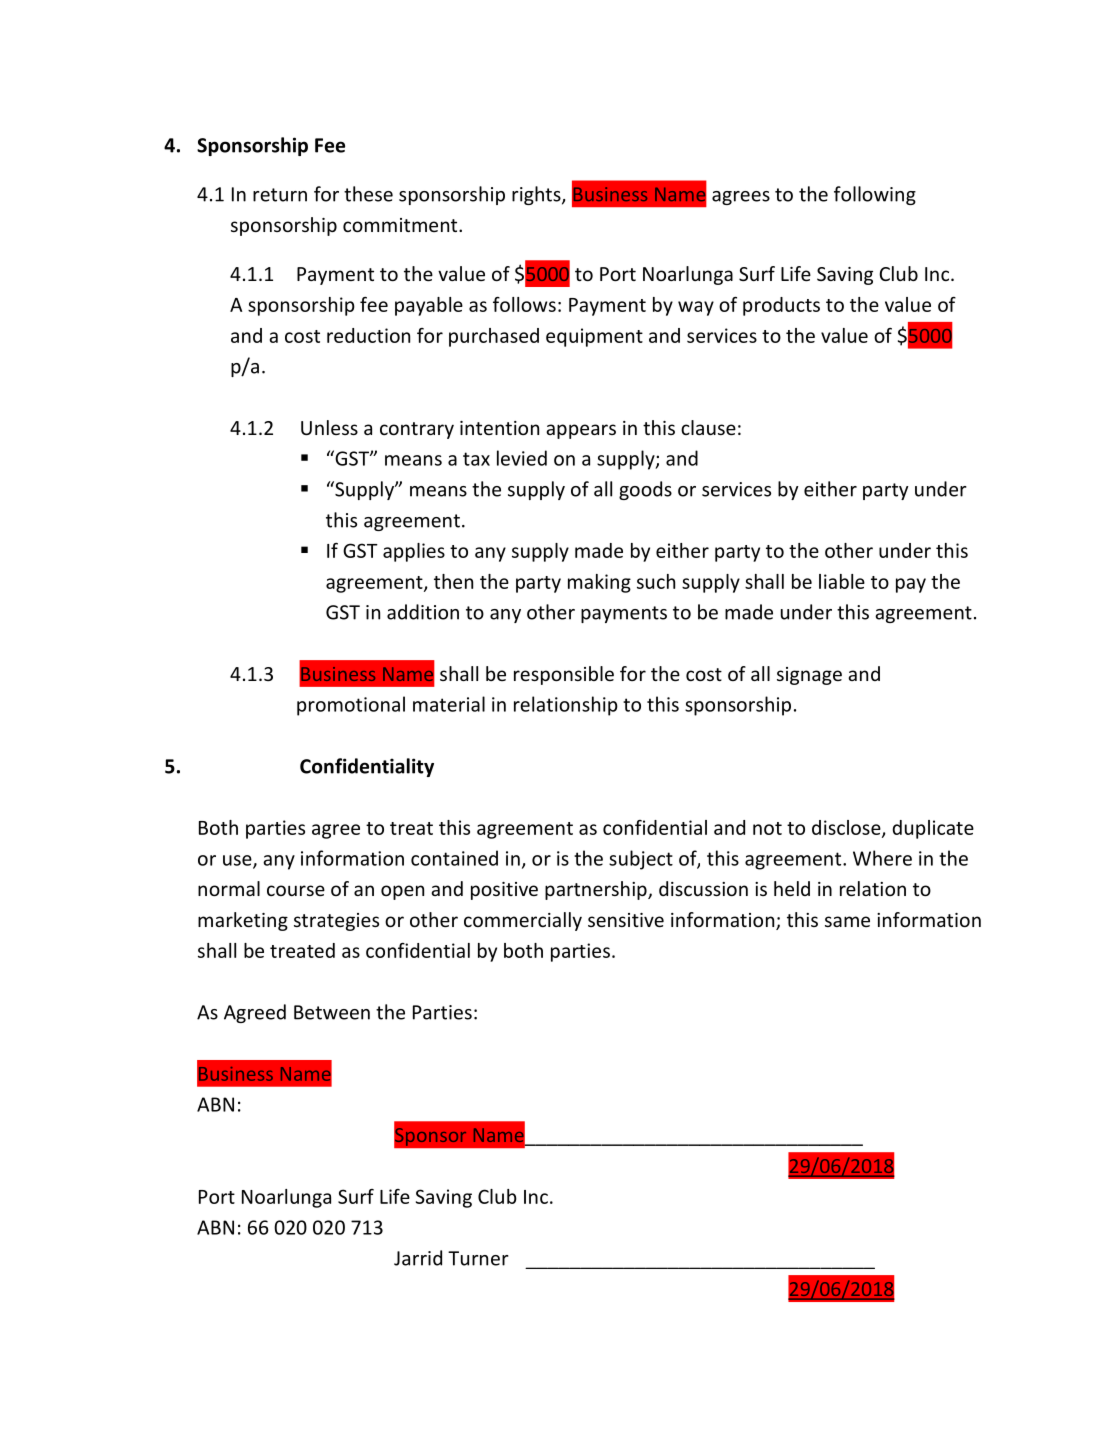 This image has width=1117, height=1446. I want to click on rights, so click(537, 195).
